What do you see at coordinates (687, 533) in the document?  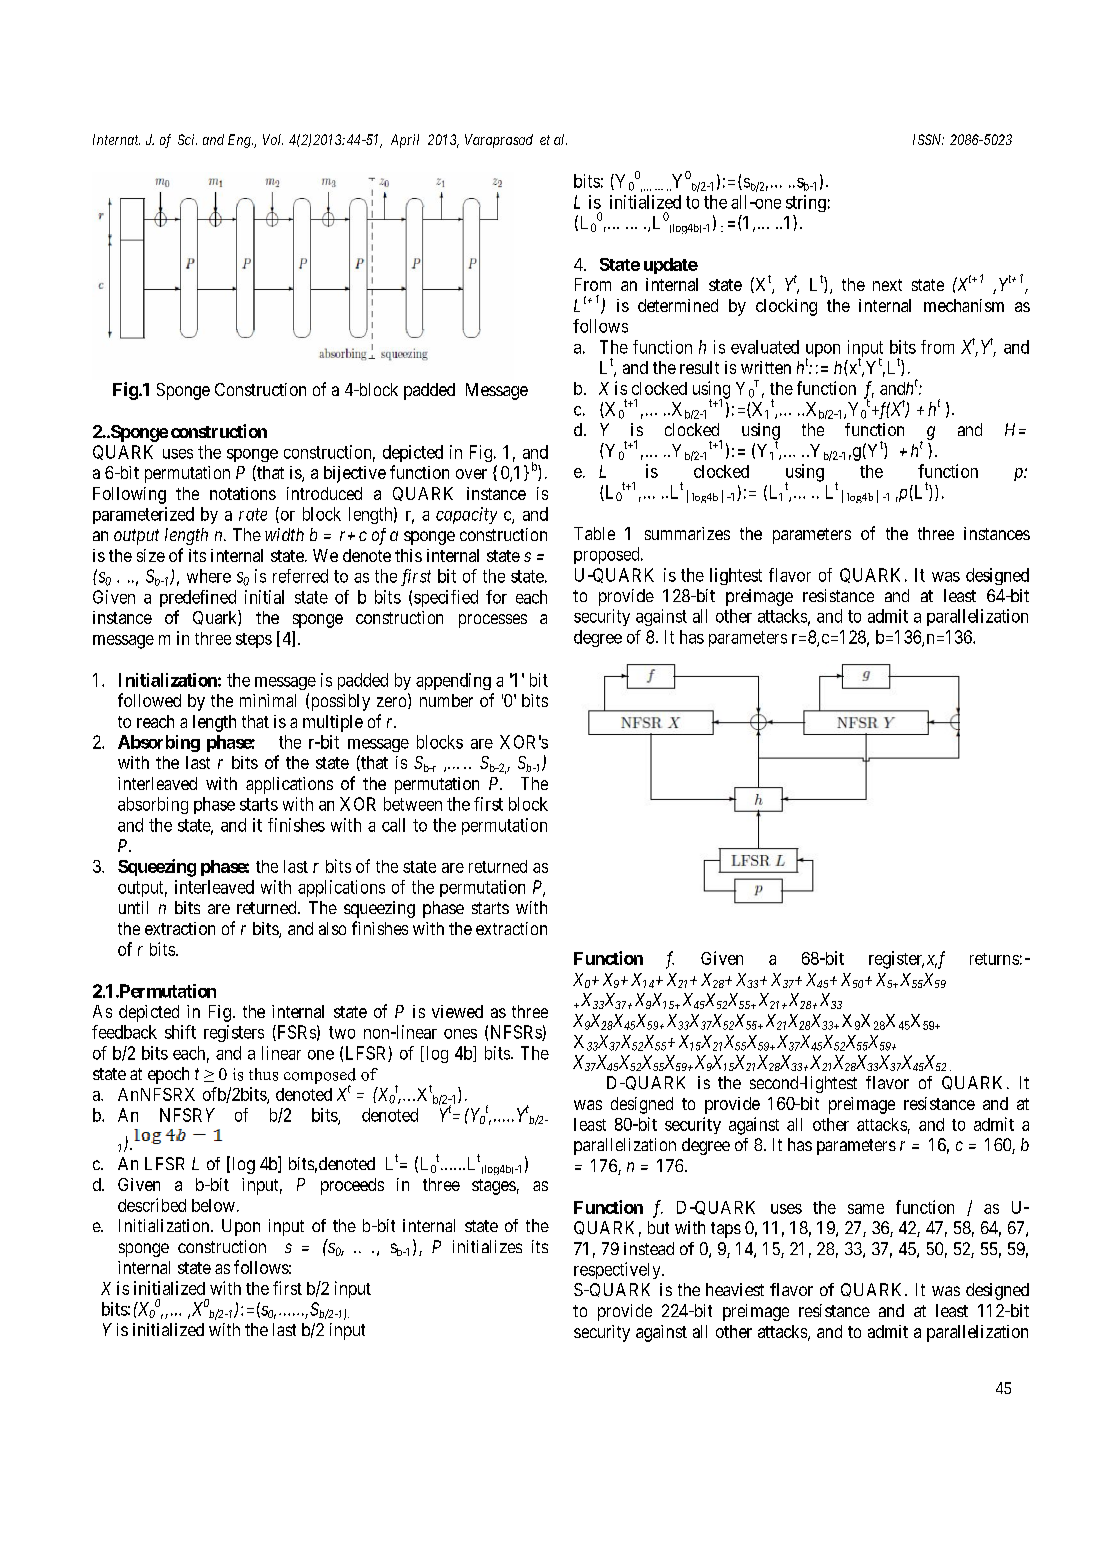 I see `summarizes` at bounding box center [687, 533].
